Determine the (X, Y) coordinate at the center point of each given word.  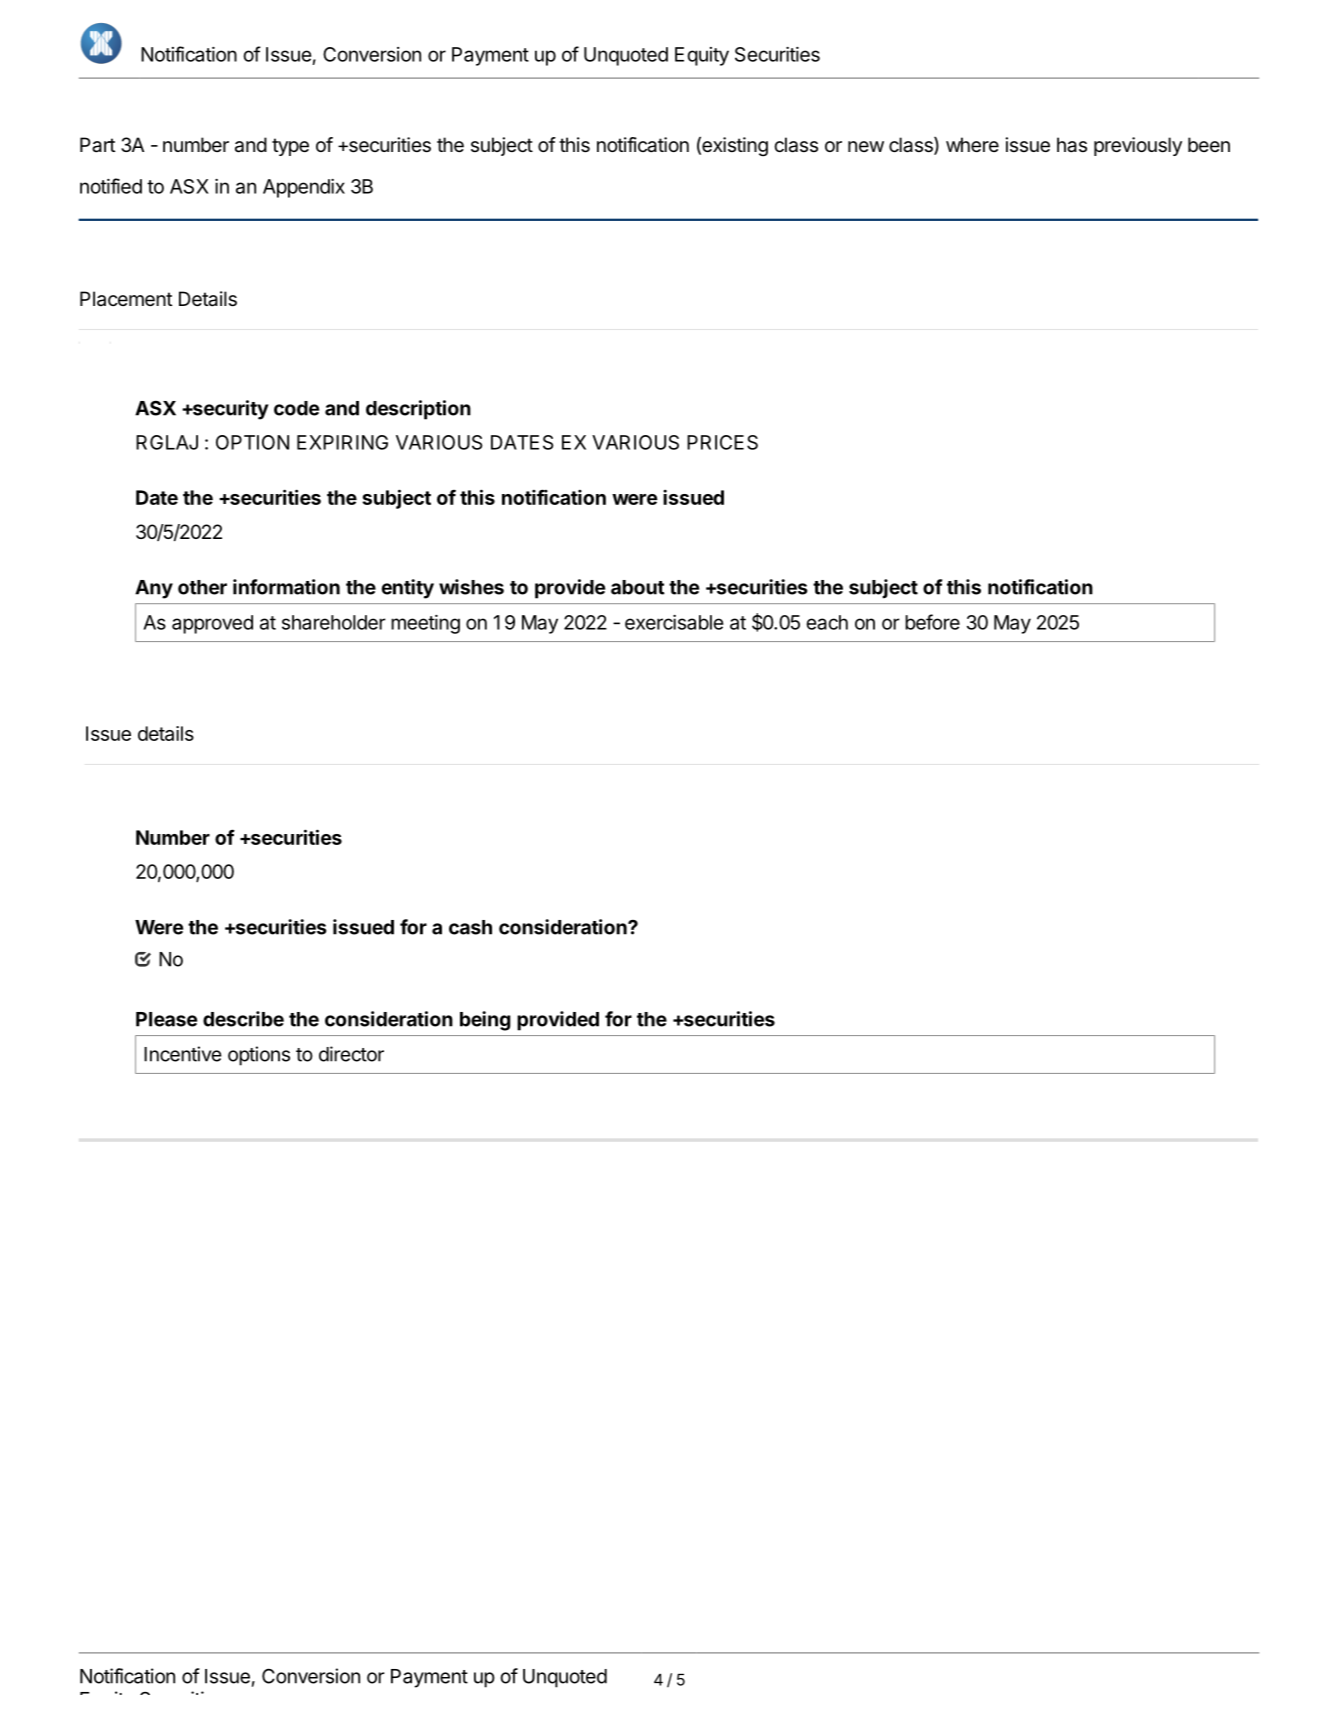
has (1072, 145)
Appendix (304, 188)
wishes (471, 587)
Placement (126, 299)
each (827, 622)
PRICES (722, 442)
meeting (425, 624)
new (866, 146)
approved (212, 624)
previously (1138, 146)
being (485, 1021)
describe (243, 1019)
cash (470, 927)
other (202, 587)
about (638, 587)
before (932, 622)
